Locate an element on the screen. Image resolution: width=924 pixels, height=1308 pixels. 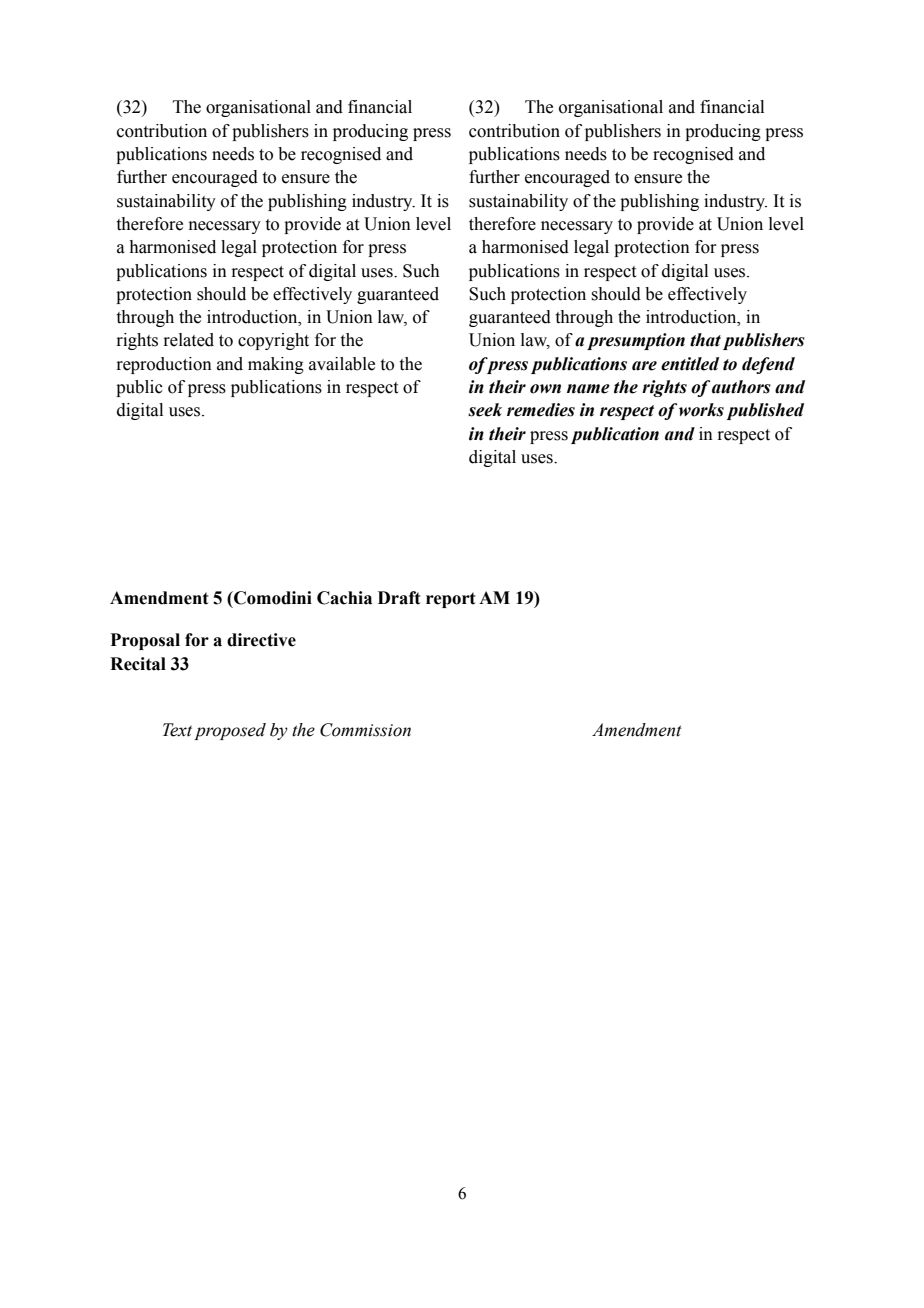
Draft is located at coordinates (399, 598).
